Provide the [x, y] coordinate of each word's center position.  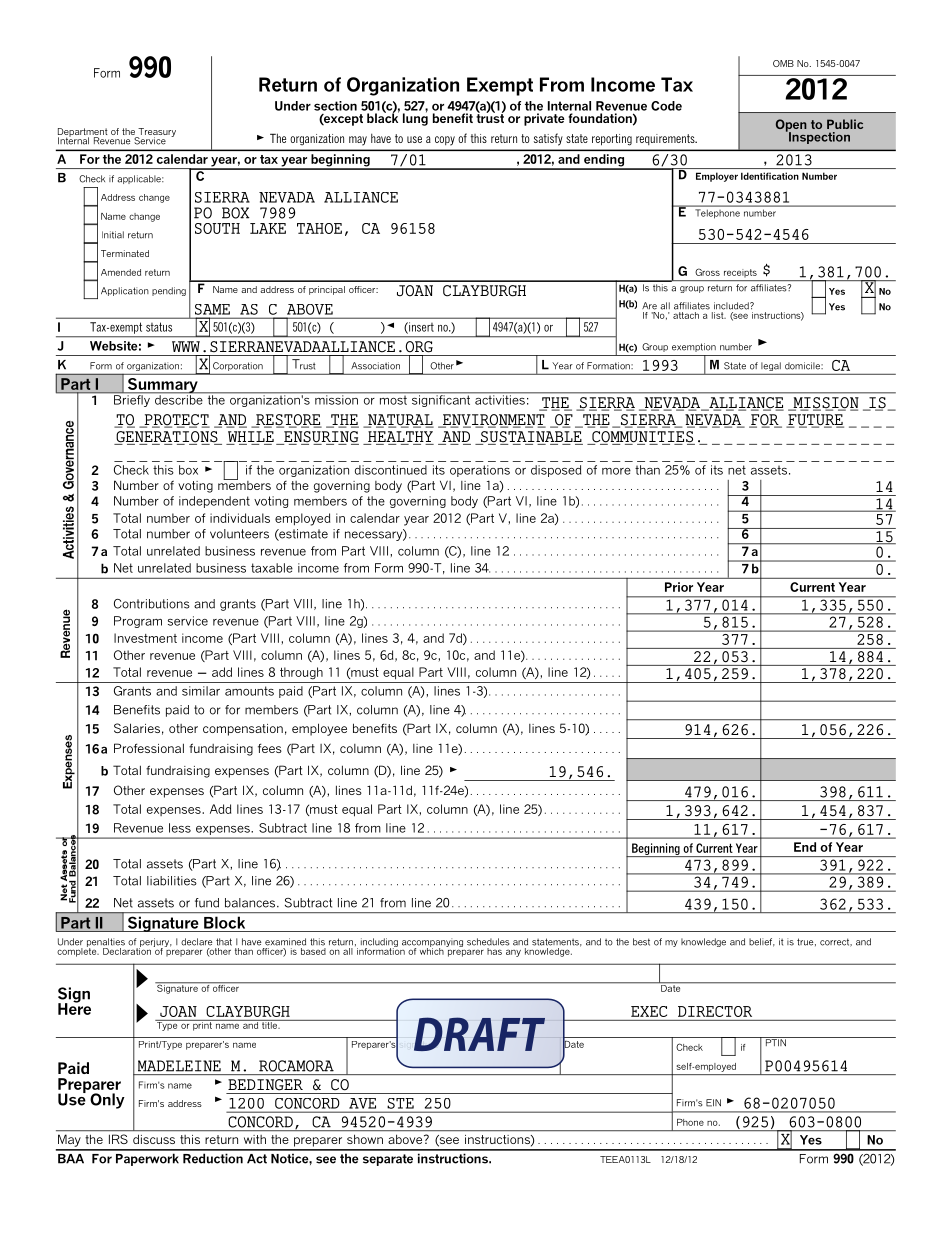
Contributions [152, 604]
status [159, 327]
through [301, 673]
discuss [154, 1139]
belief [762, 942]
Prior [679, 587]
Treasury [156, 133]
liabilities [172, 881]
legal [771, 366]
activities [500, 399]
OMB [783, 63]
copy [445, 141]
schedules [488, 942]
